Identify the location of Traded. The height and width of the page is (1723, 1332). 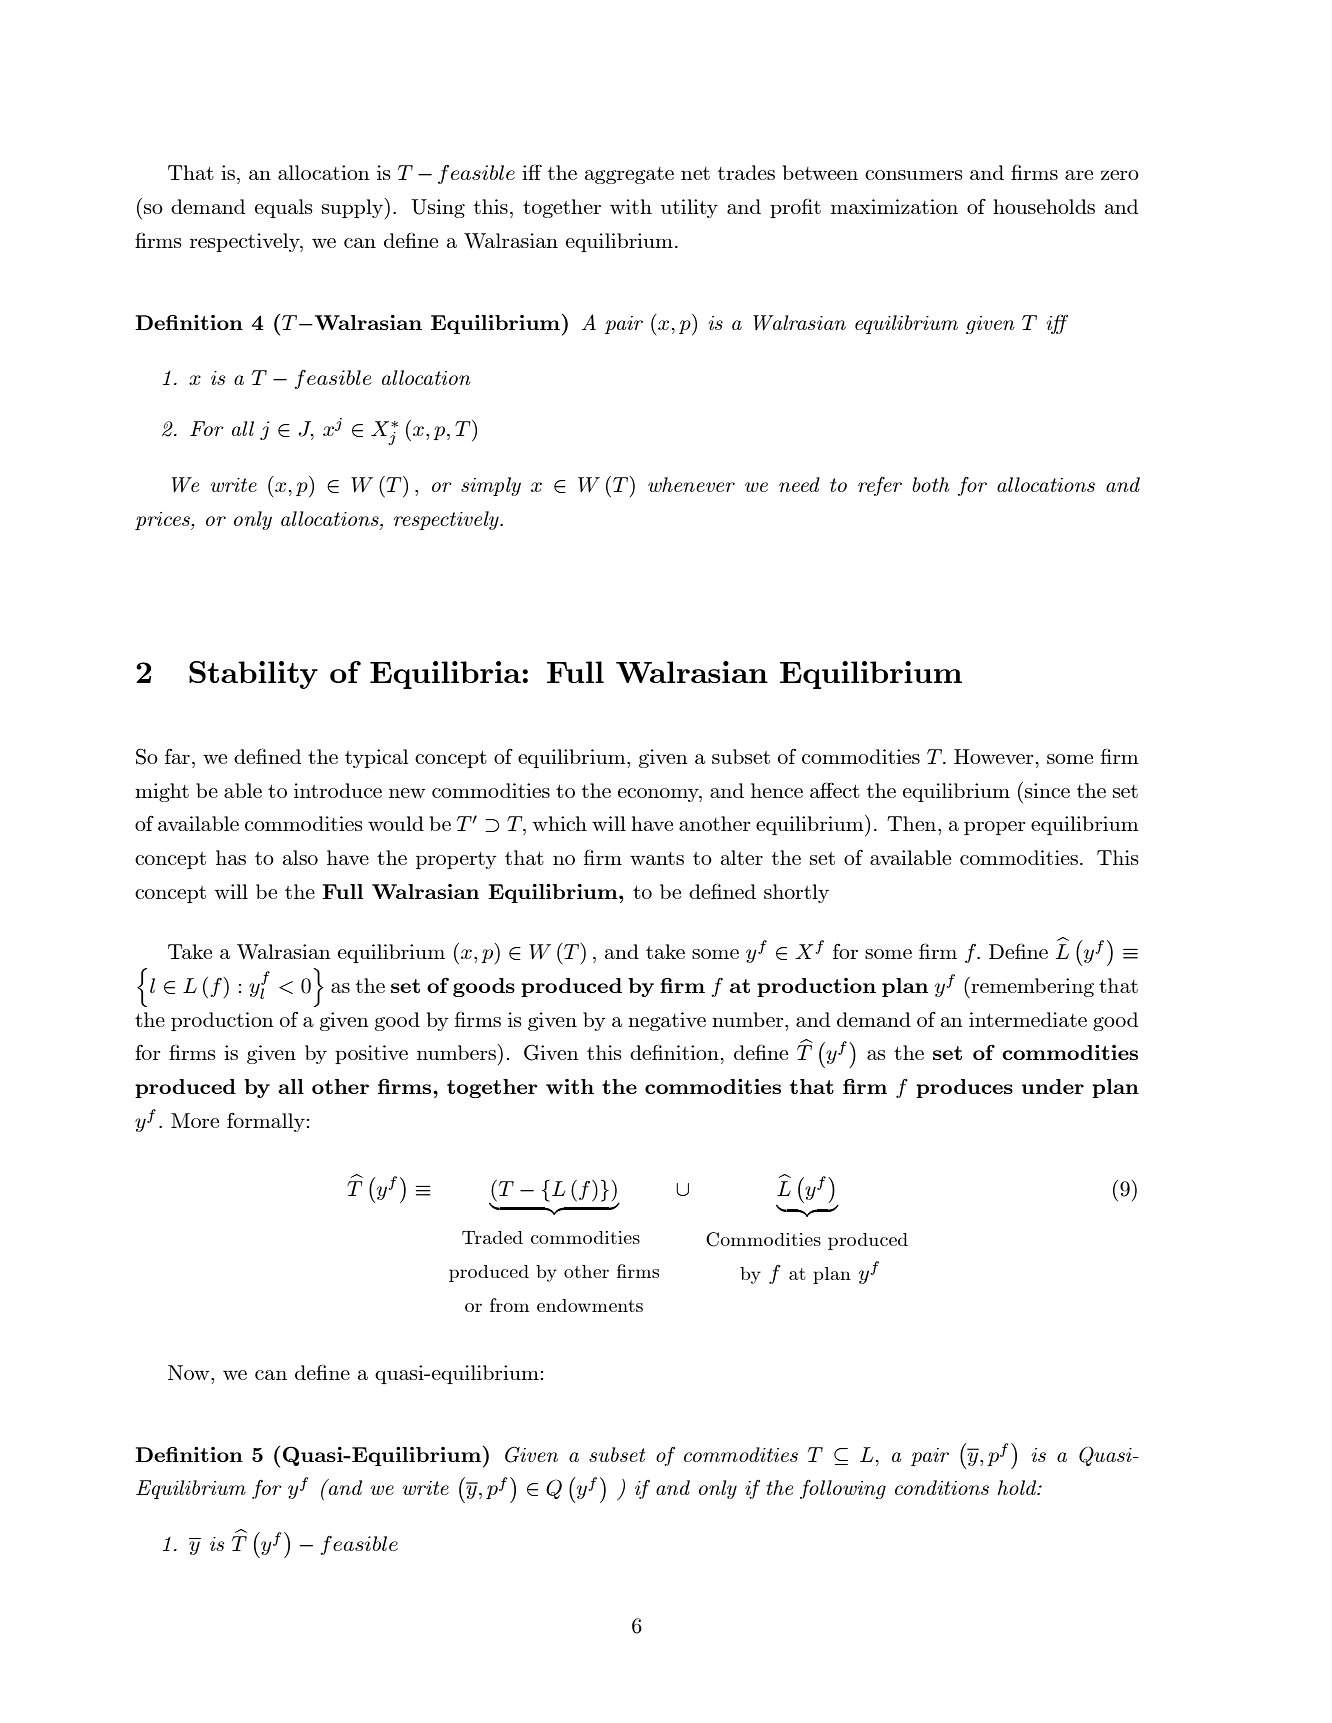
(492, 1237).
